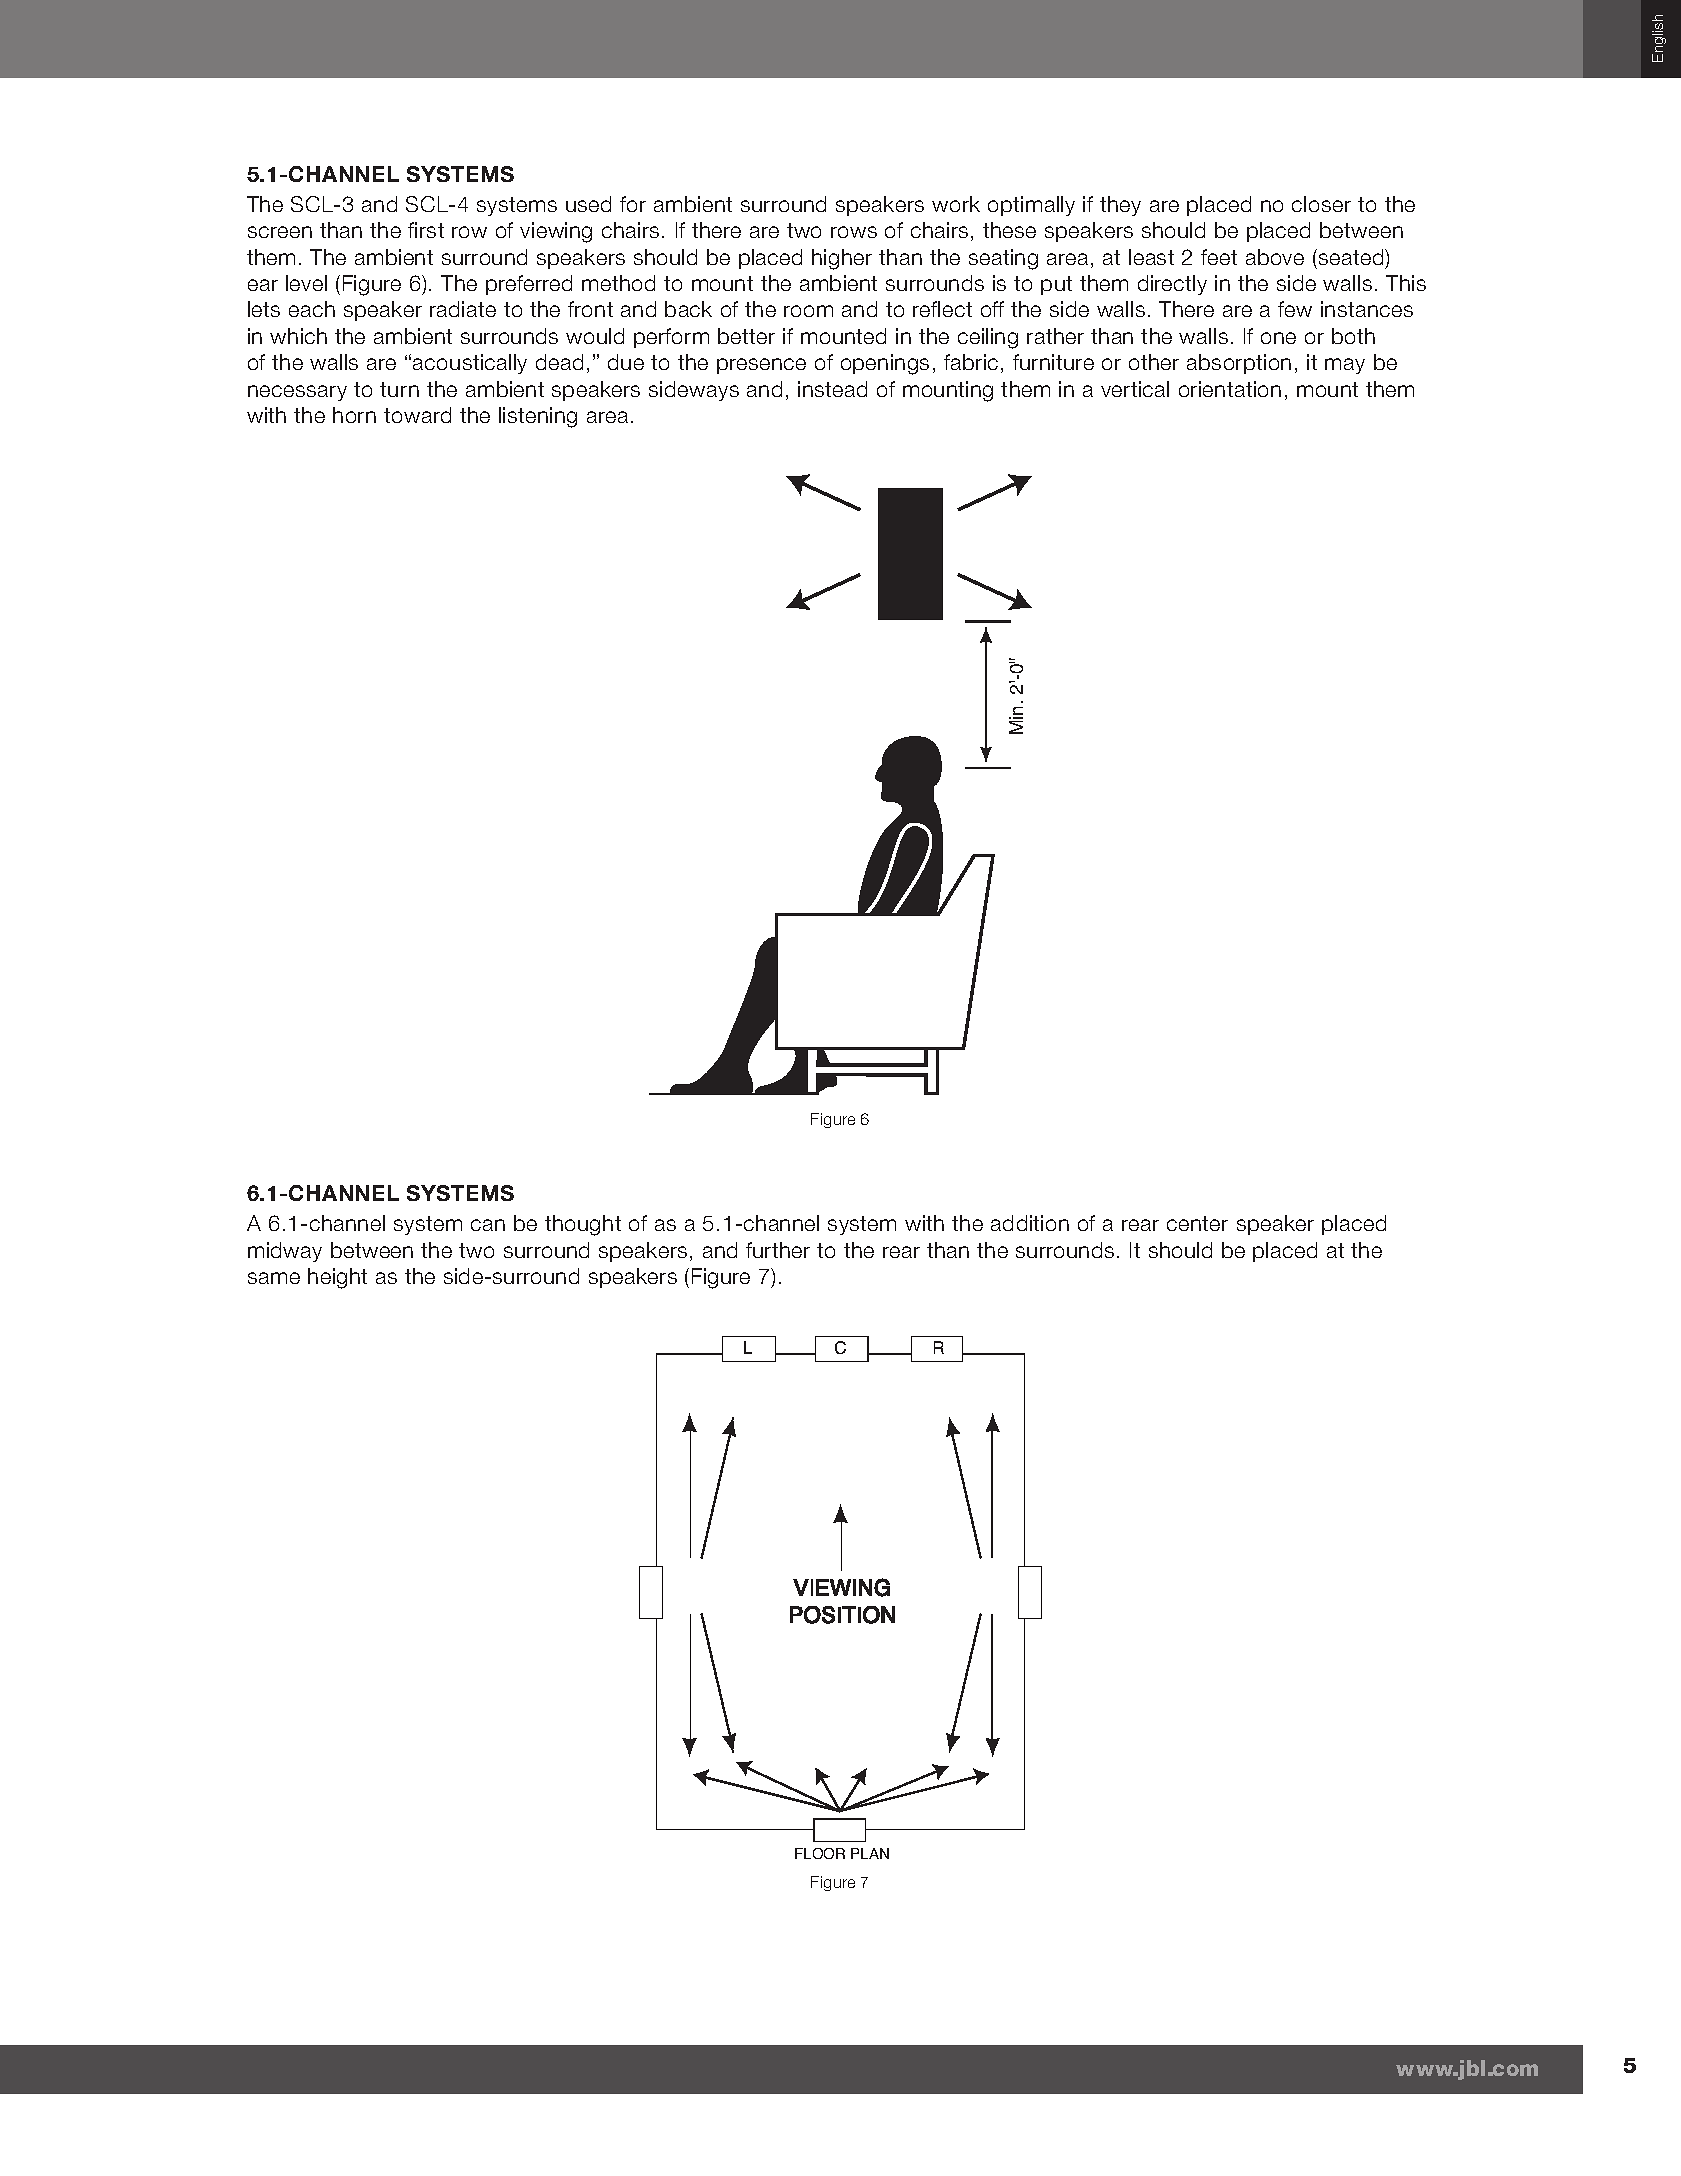  I want to click on FLOOR, so click(820, 1853).
